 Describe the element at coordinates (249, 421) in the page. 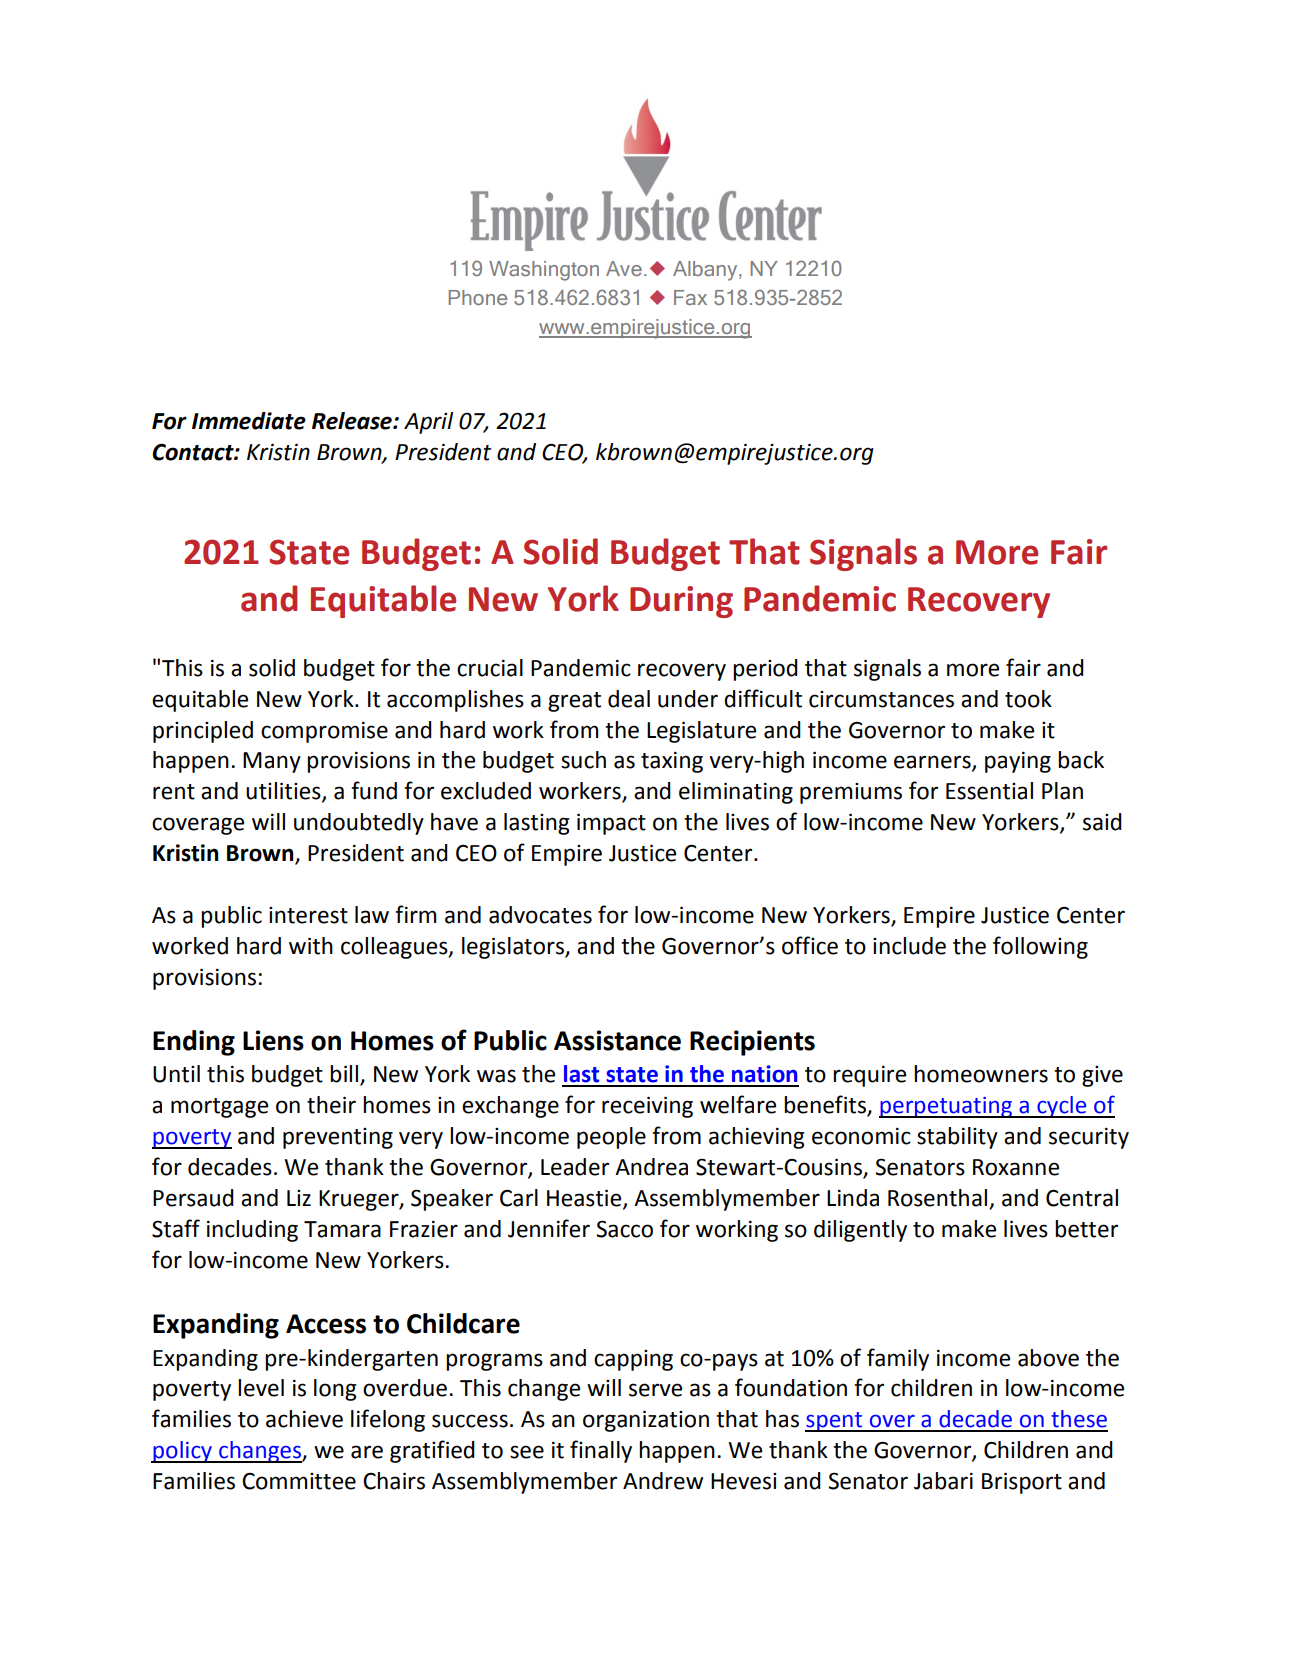

I see `Immediate` at that location.
